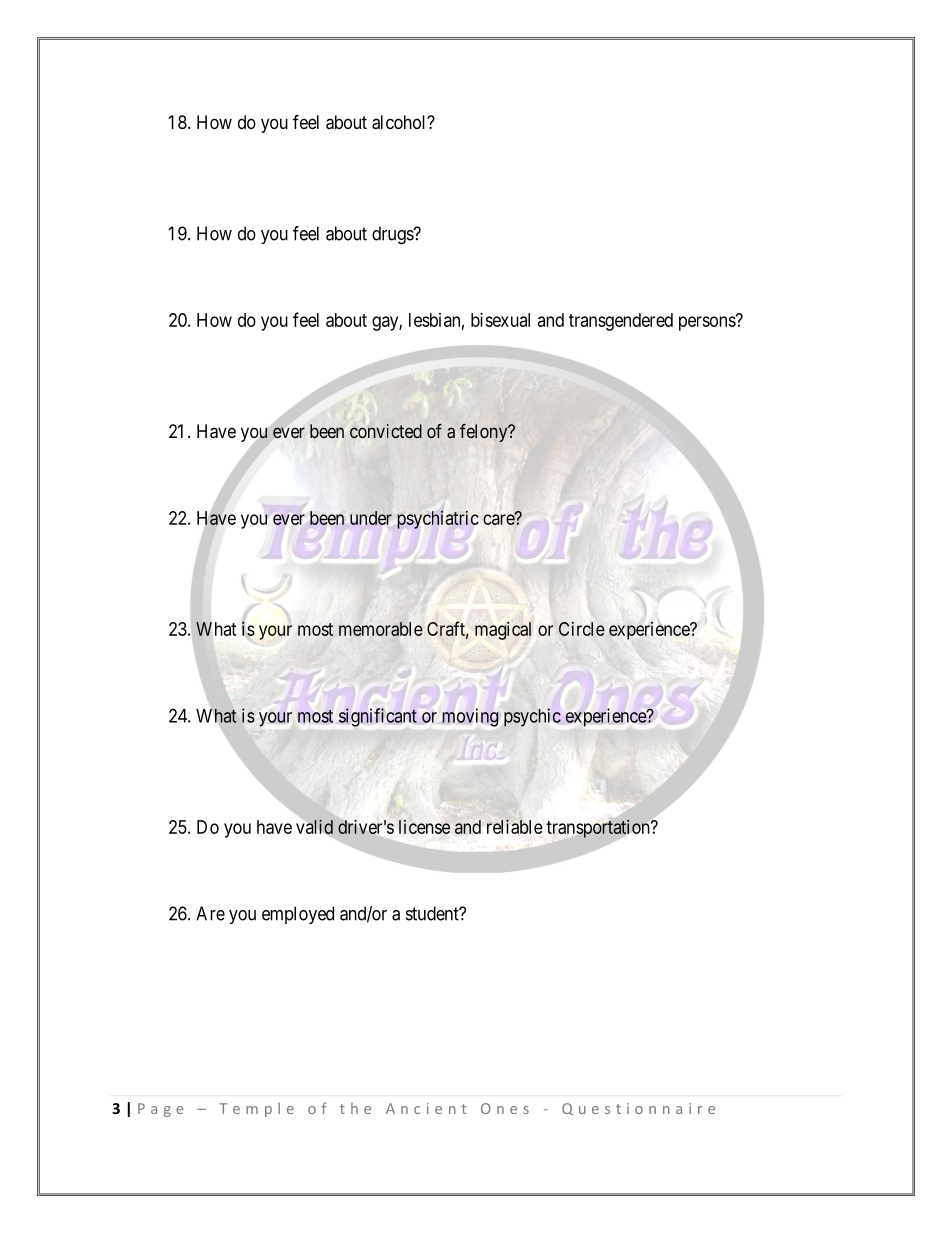 This screenshot has height=1233, width=952. What do you see at coordinates (485, 433) in the screenshot?
I see `felony` at bounding box center [485, 433].
